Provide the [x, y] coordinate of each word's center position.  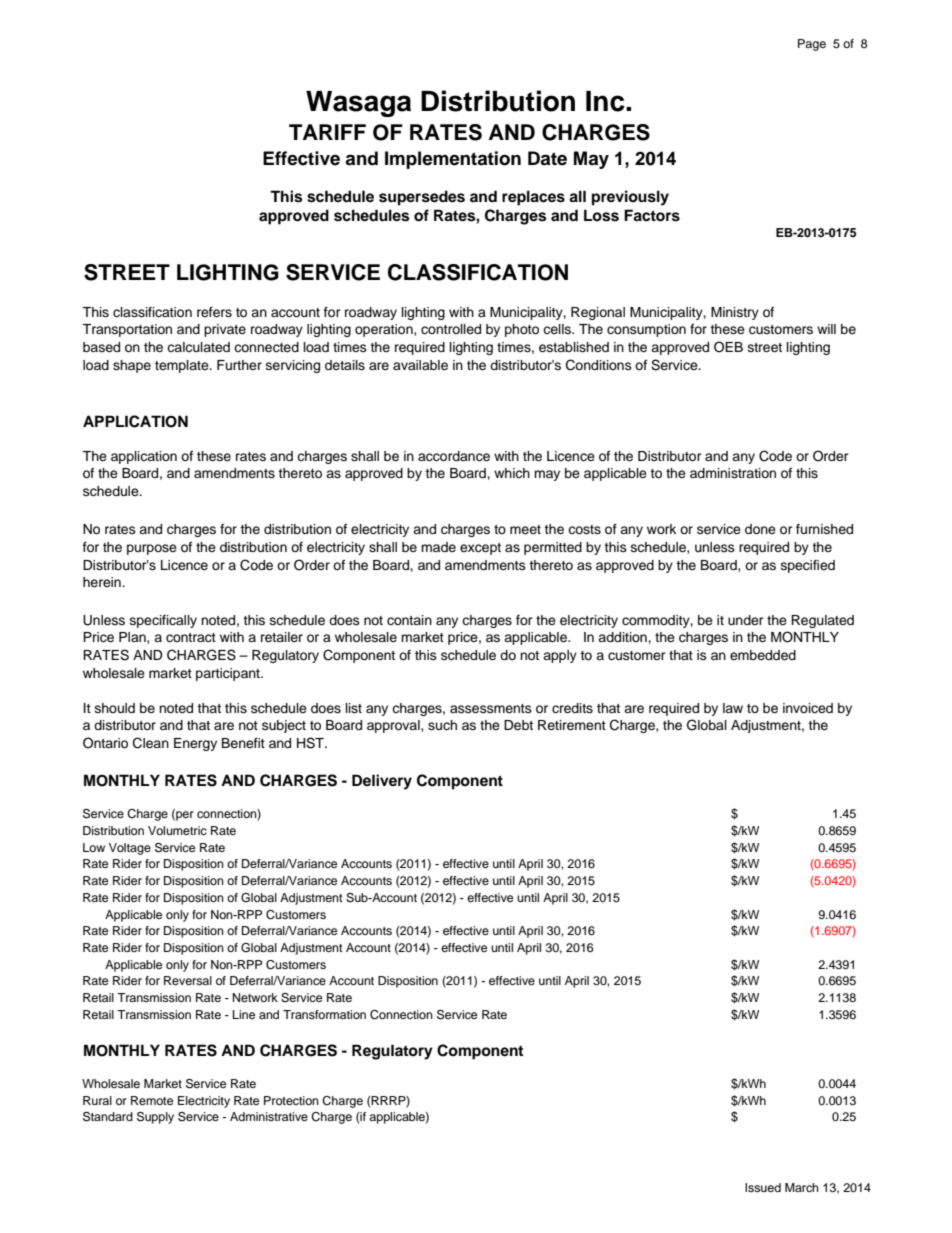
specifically [163, 621]
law [733, 708]
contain [409, 620]
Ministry [735, 313]
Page [812, 45]
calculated [198, 347]
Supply [155, 1118]
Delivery [382, 782]
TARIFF [327, 132]
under [746, 620]
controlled [451, 329]
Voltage [130, 849]
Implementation [453, 160]
